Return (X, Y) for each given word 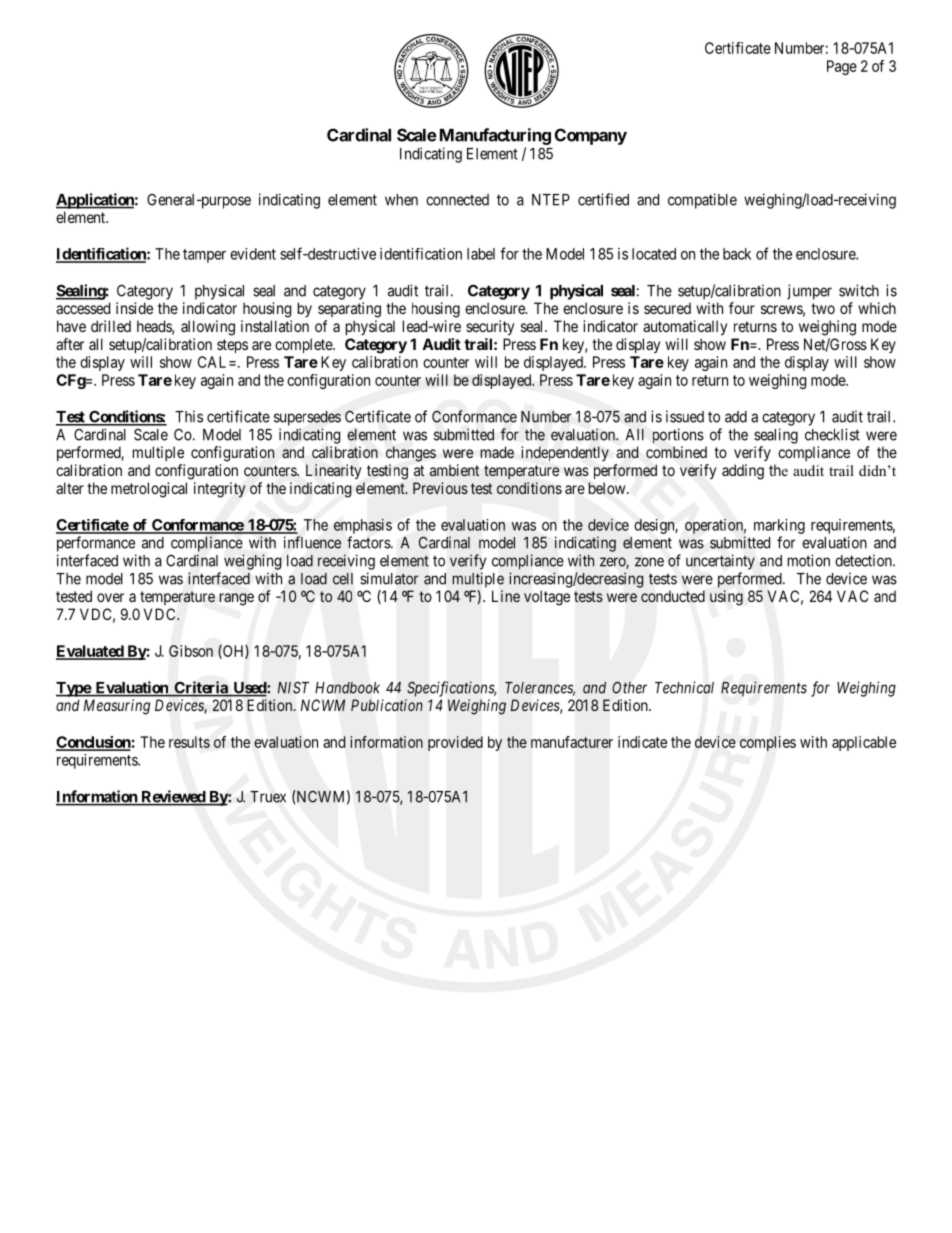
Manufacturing (493, 136)
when (401, 200)
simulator (389, 578)
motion (809, 560)
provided (455, 743)
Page (842, 67)
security (490, 328)
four (742, 308)
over (110, 597)
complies (768, 743)
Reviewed (173, 797)
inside (134, 308)
